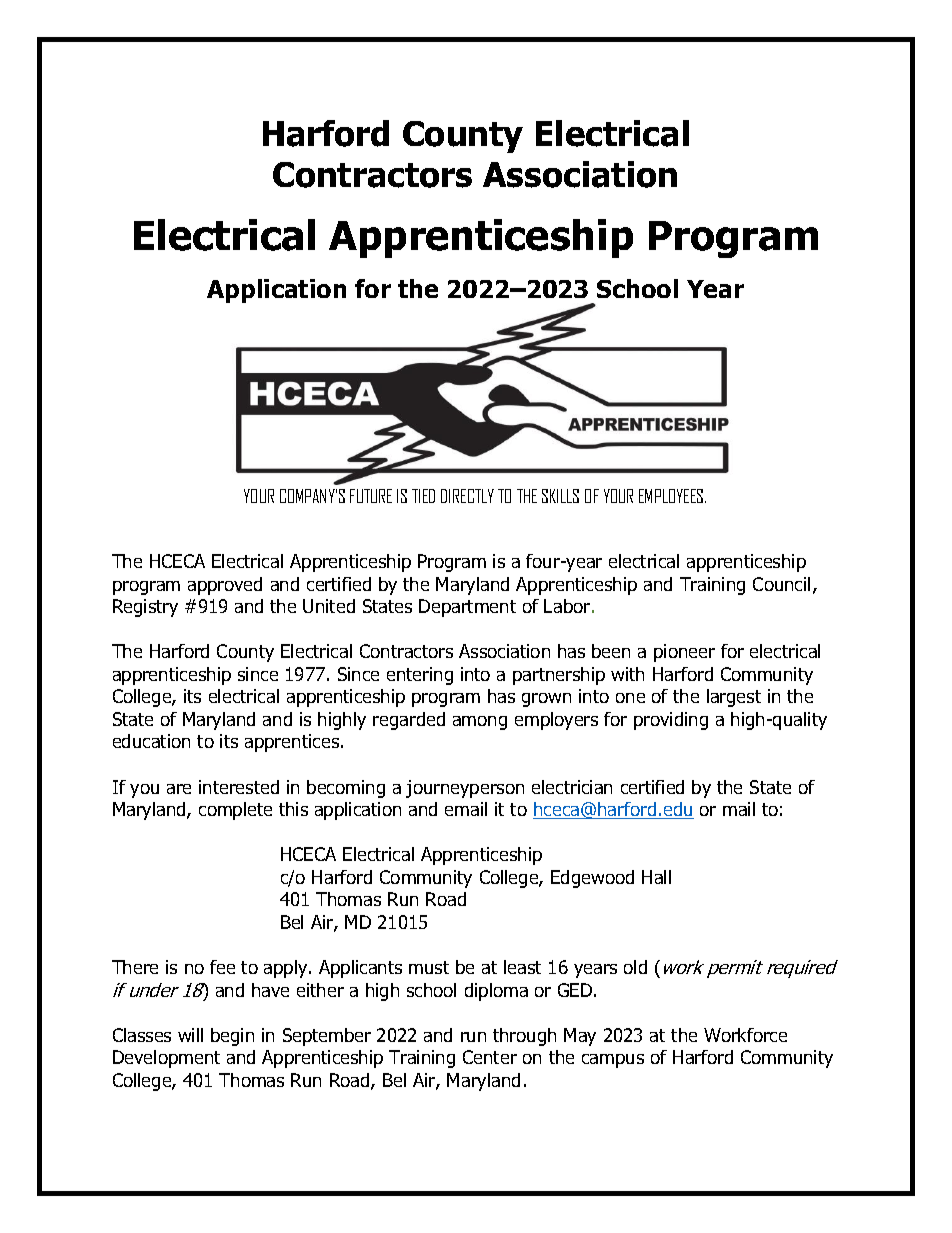 Image resolution: width=952 pixels, height=1233 pixels. What do you see at coordinates (239, 787) in the screenshot?
I see `interested` at bounding box center [239, 787].
